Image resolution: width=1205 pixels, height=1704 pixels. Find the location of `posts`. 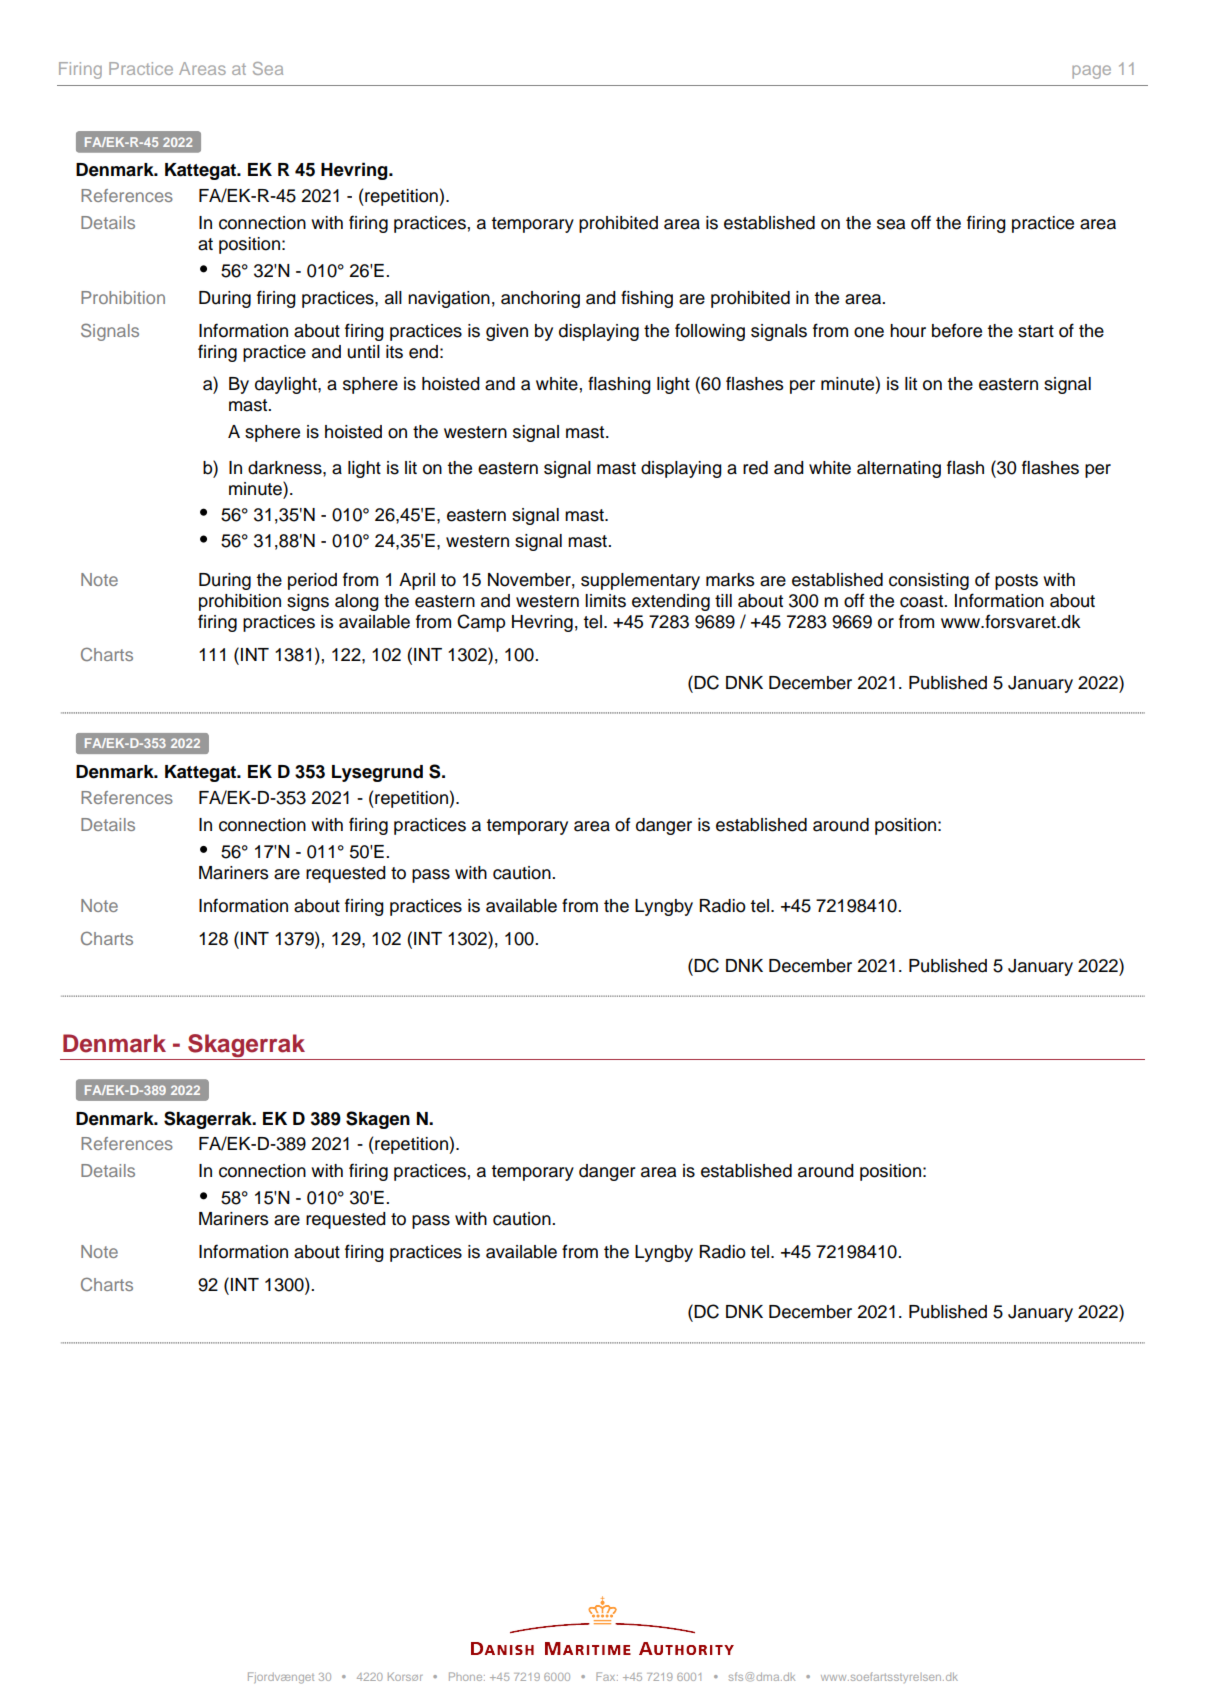

posts is located at coordinates (1016, 582).
